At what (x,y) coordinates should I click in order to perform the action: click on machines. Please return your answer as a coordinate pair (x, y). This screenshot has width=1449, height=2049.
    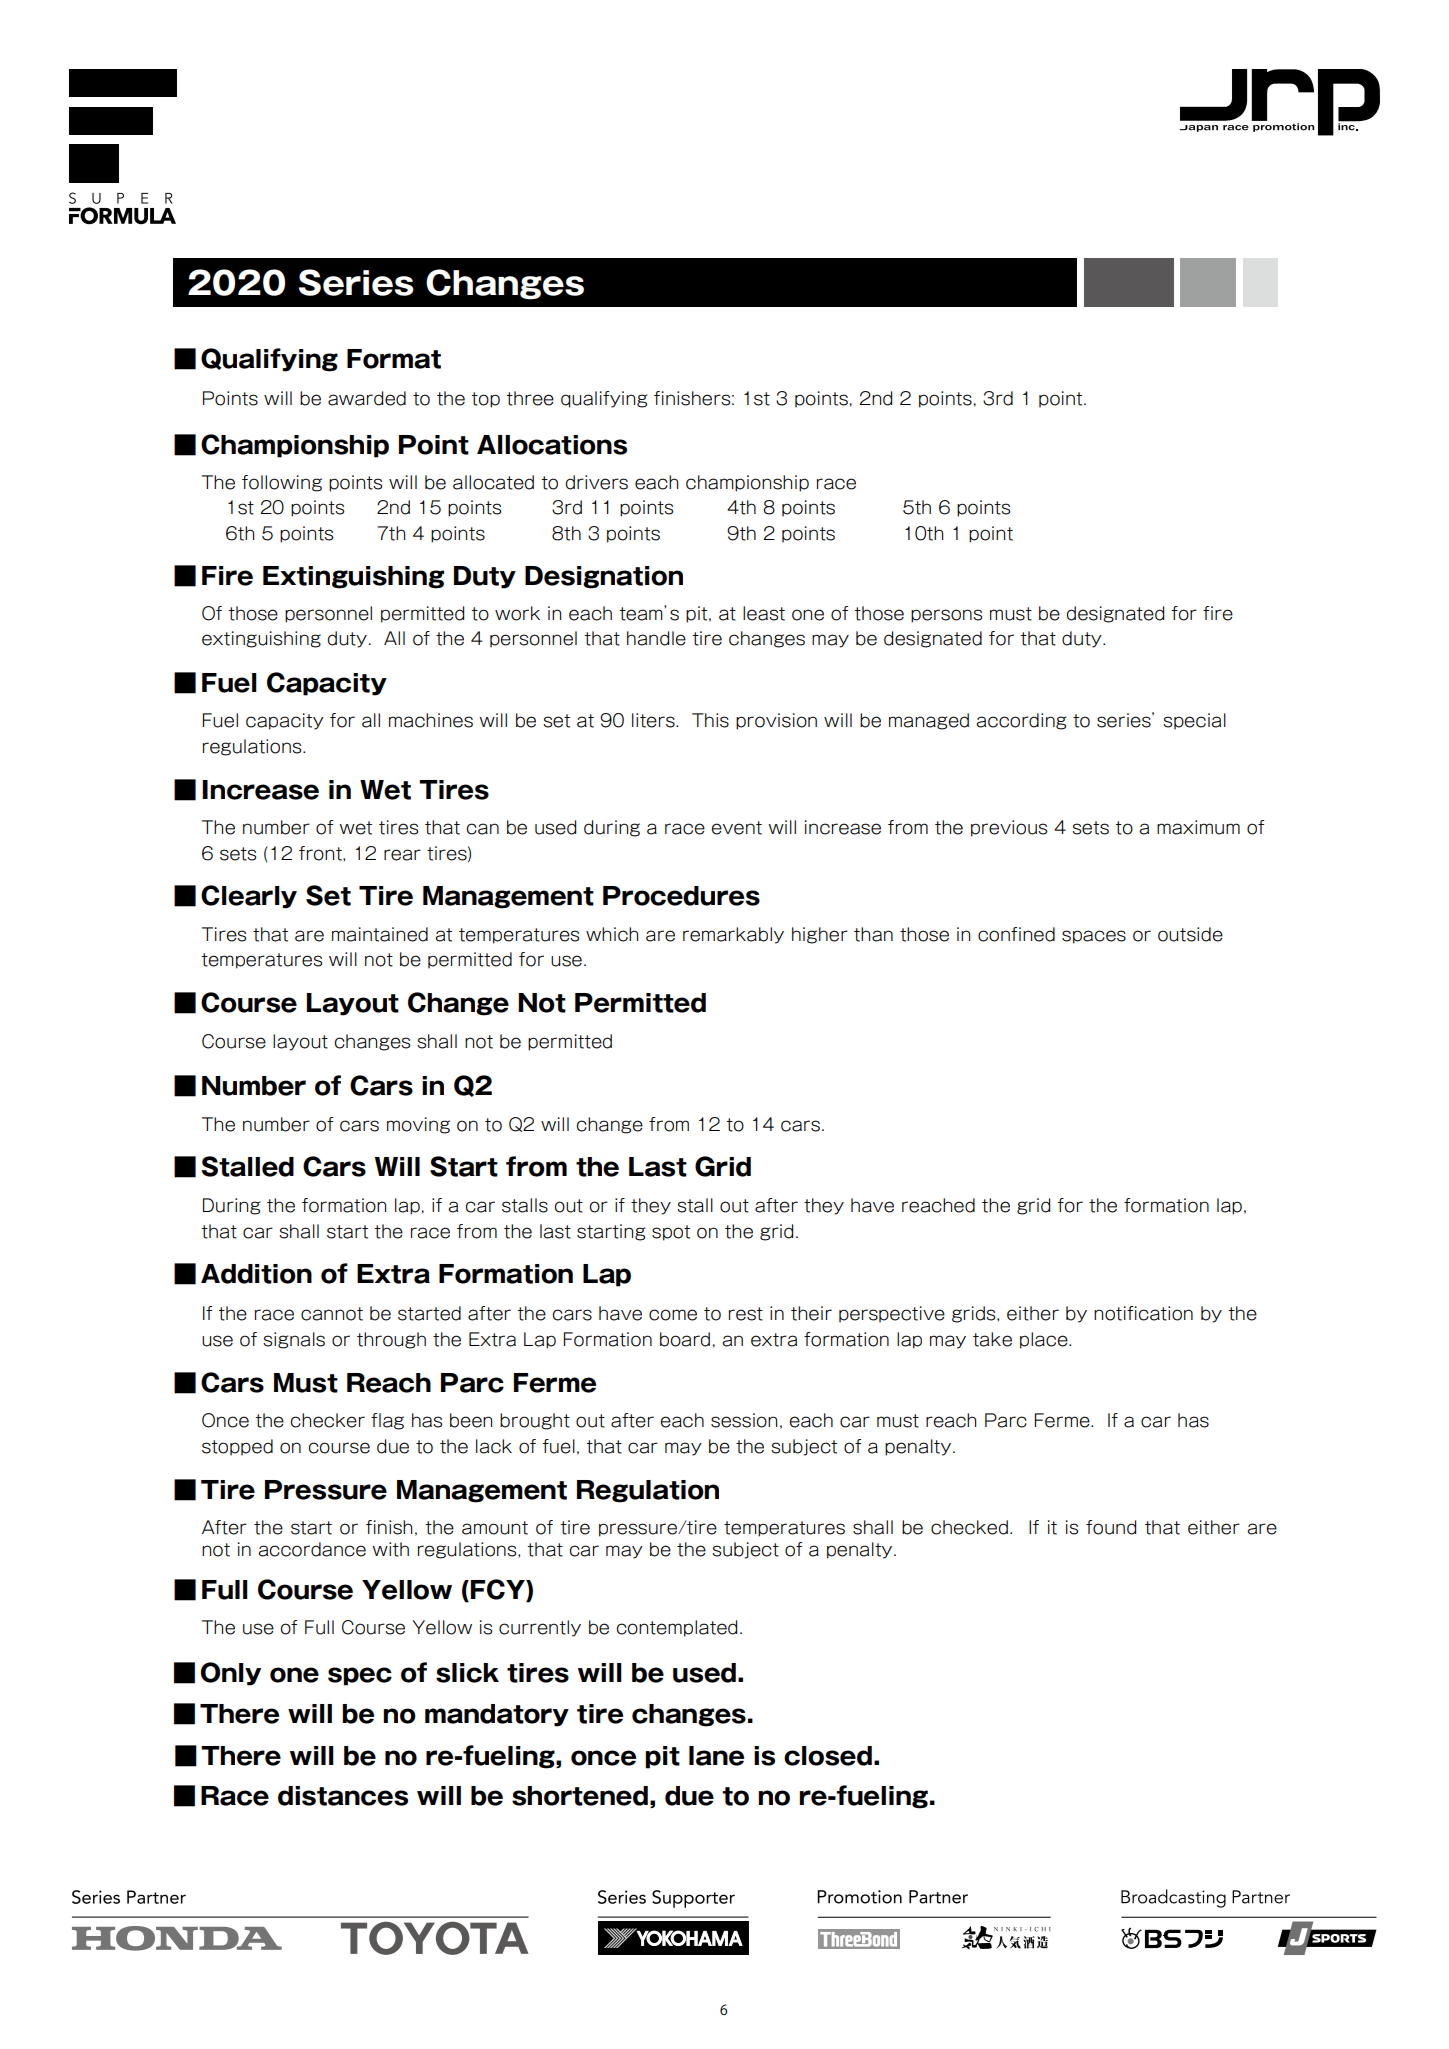
    Looking at the image, I should click on (431, 720).
